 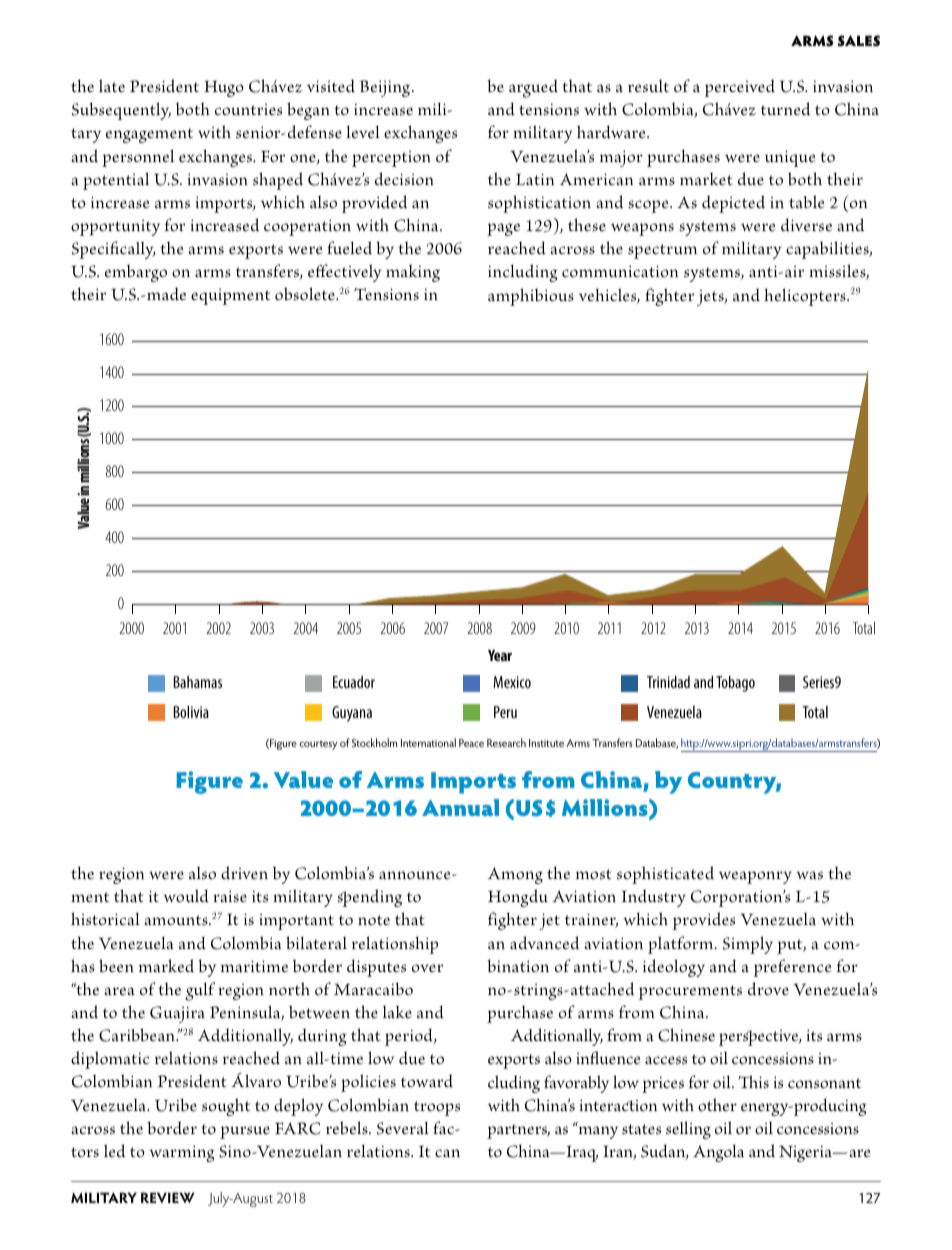 I want to click on perceived, so click(x=740, y=88).
